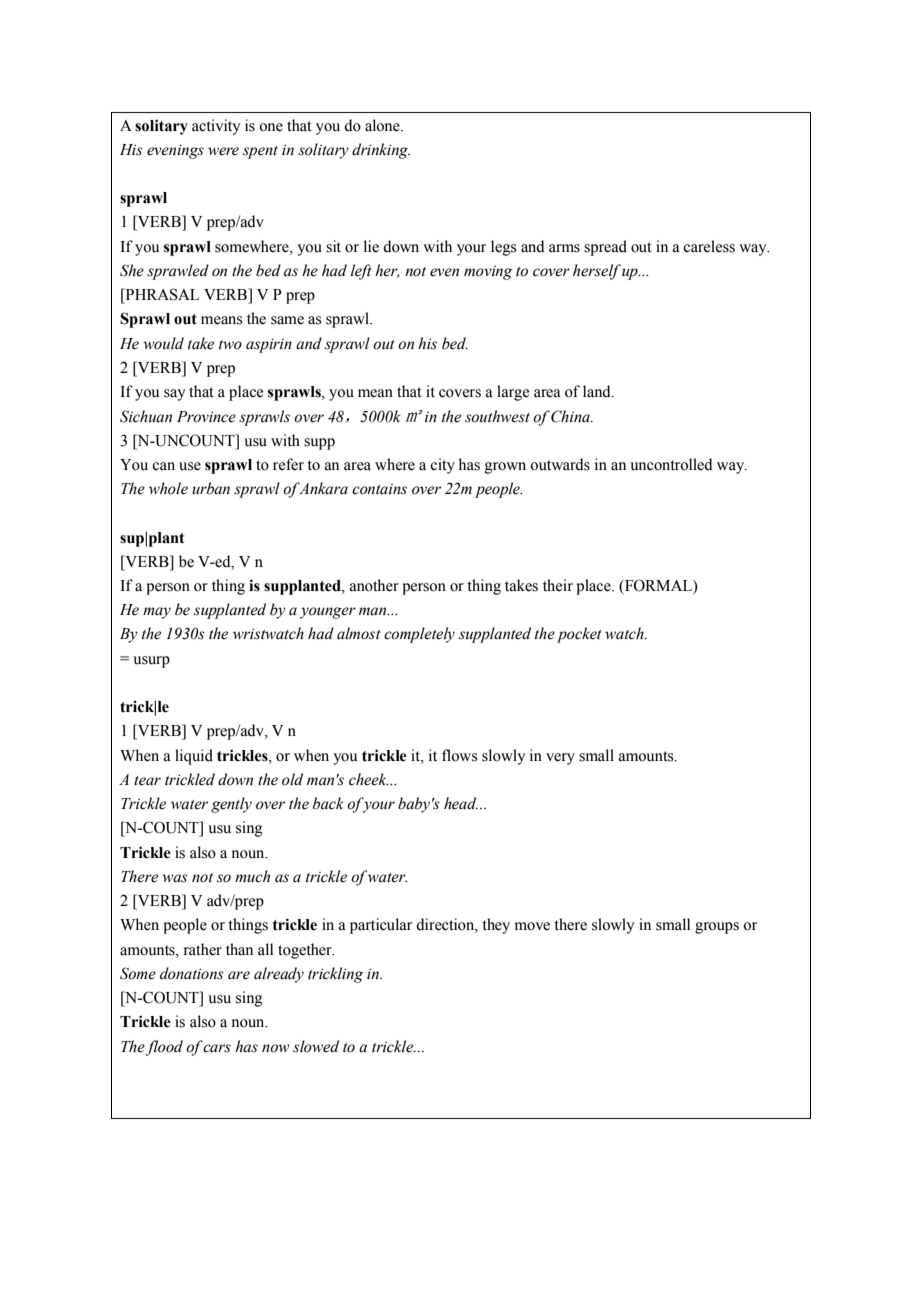  I want to click on their, so click(558, 585).
